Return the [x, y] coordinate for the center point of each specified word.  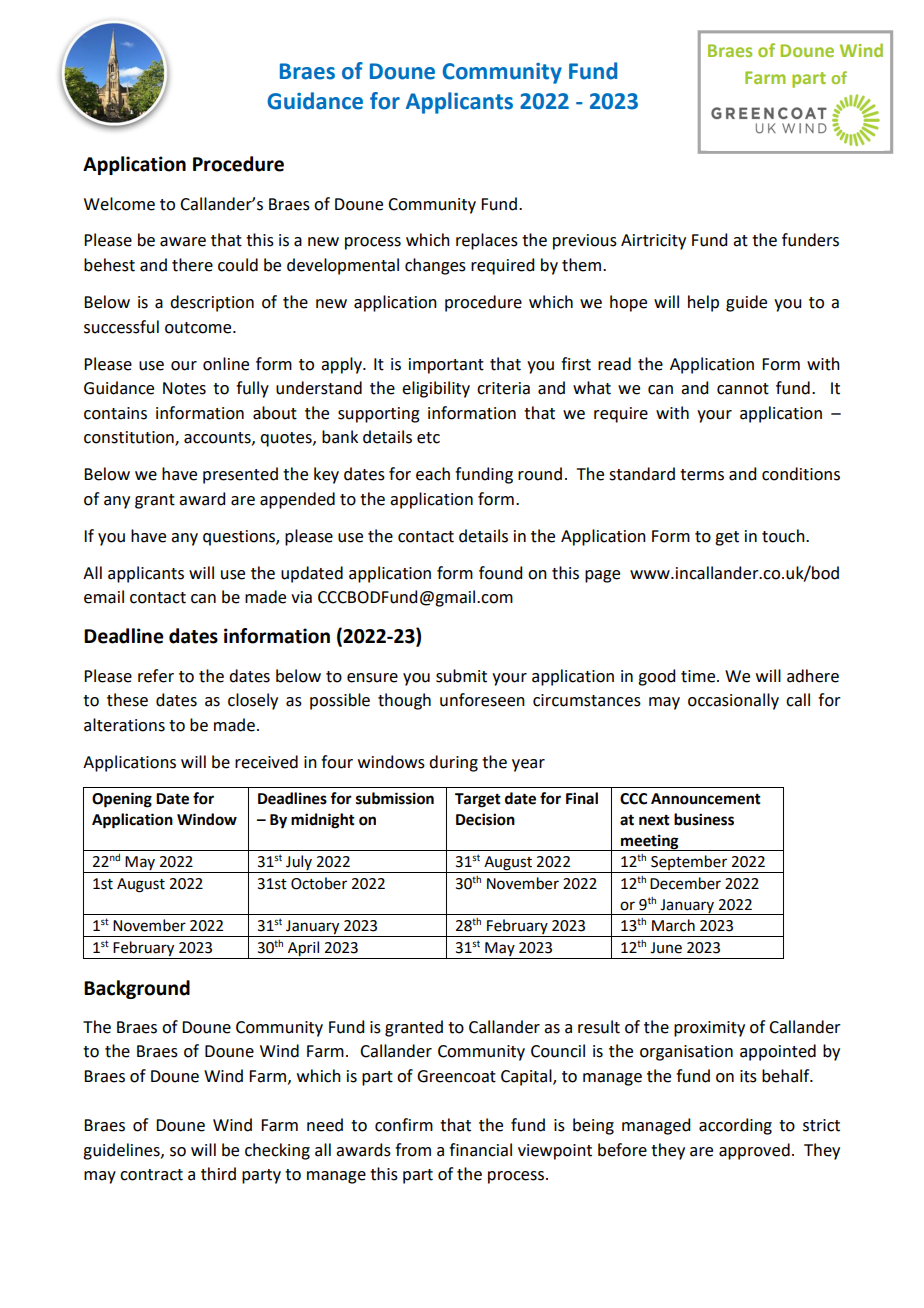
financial [480, 1150]
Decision [485, 819]
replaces [487, 241]
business [704, 819]
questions [240, 538]
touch [784, 536]
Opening [122, 800]
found [500, 573]
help [703, 303]
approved [754, 1151]
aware [183, 242]
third [218, 1174]
